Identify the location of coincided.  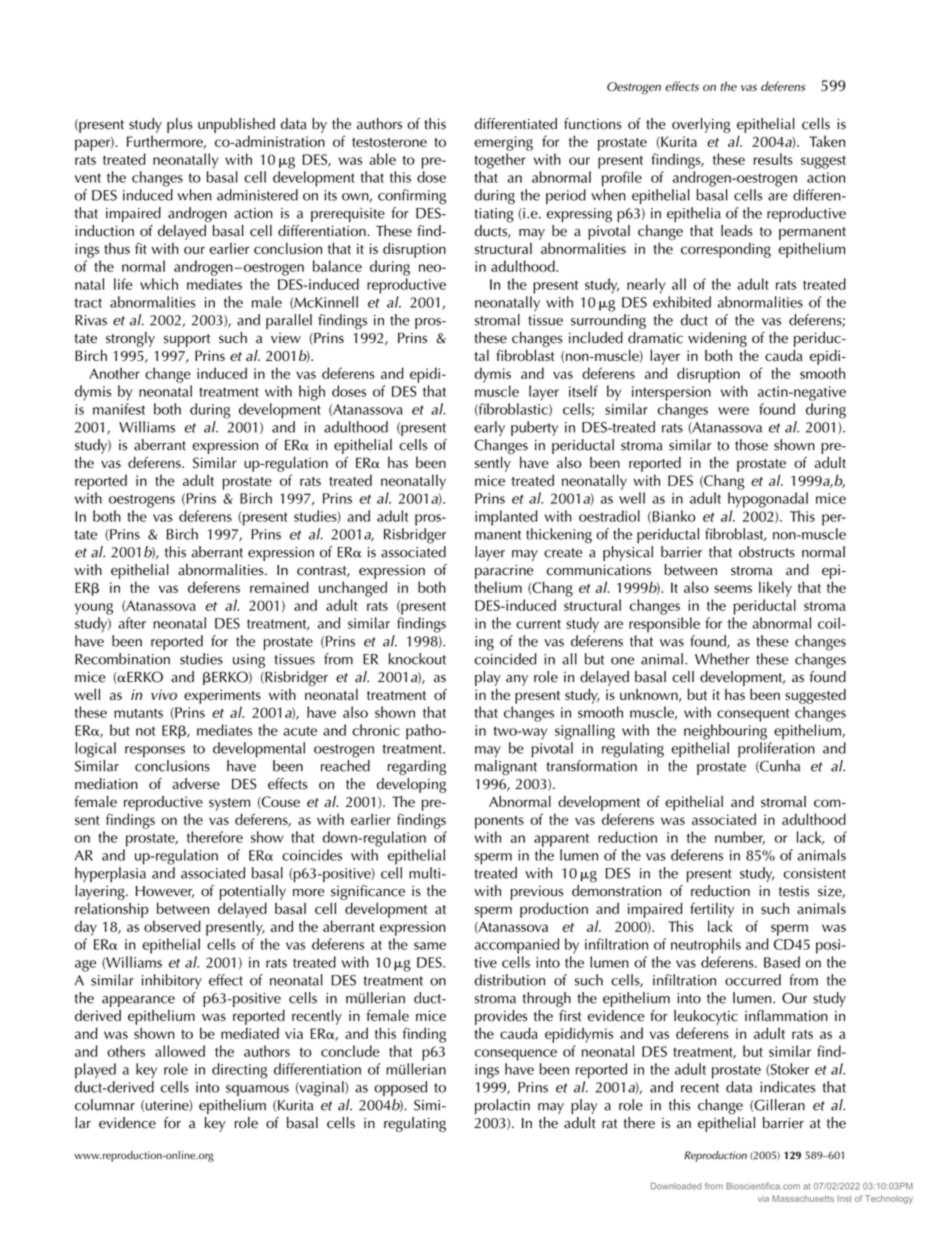
(506, 659).
